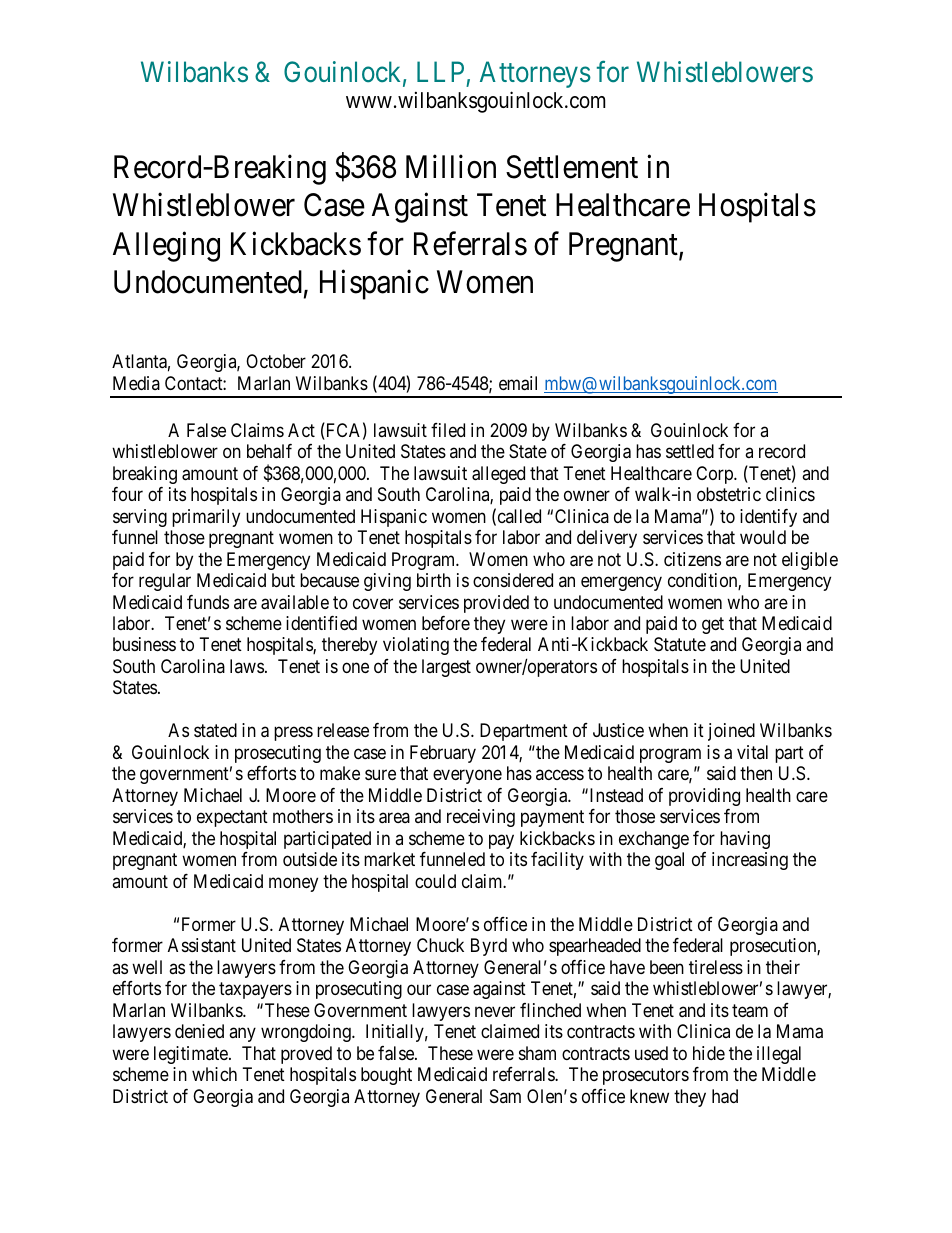 This image has height=1233, width=952. I want to click on Settlement, so click(572, 167).
